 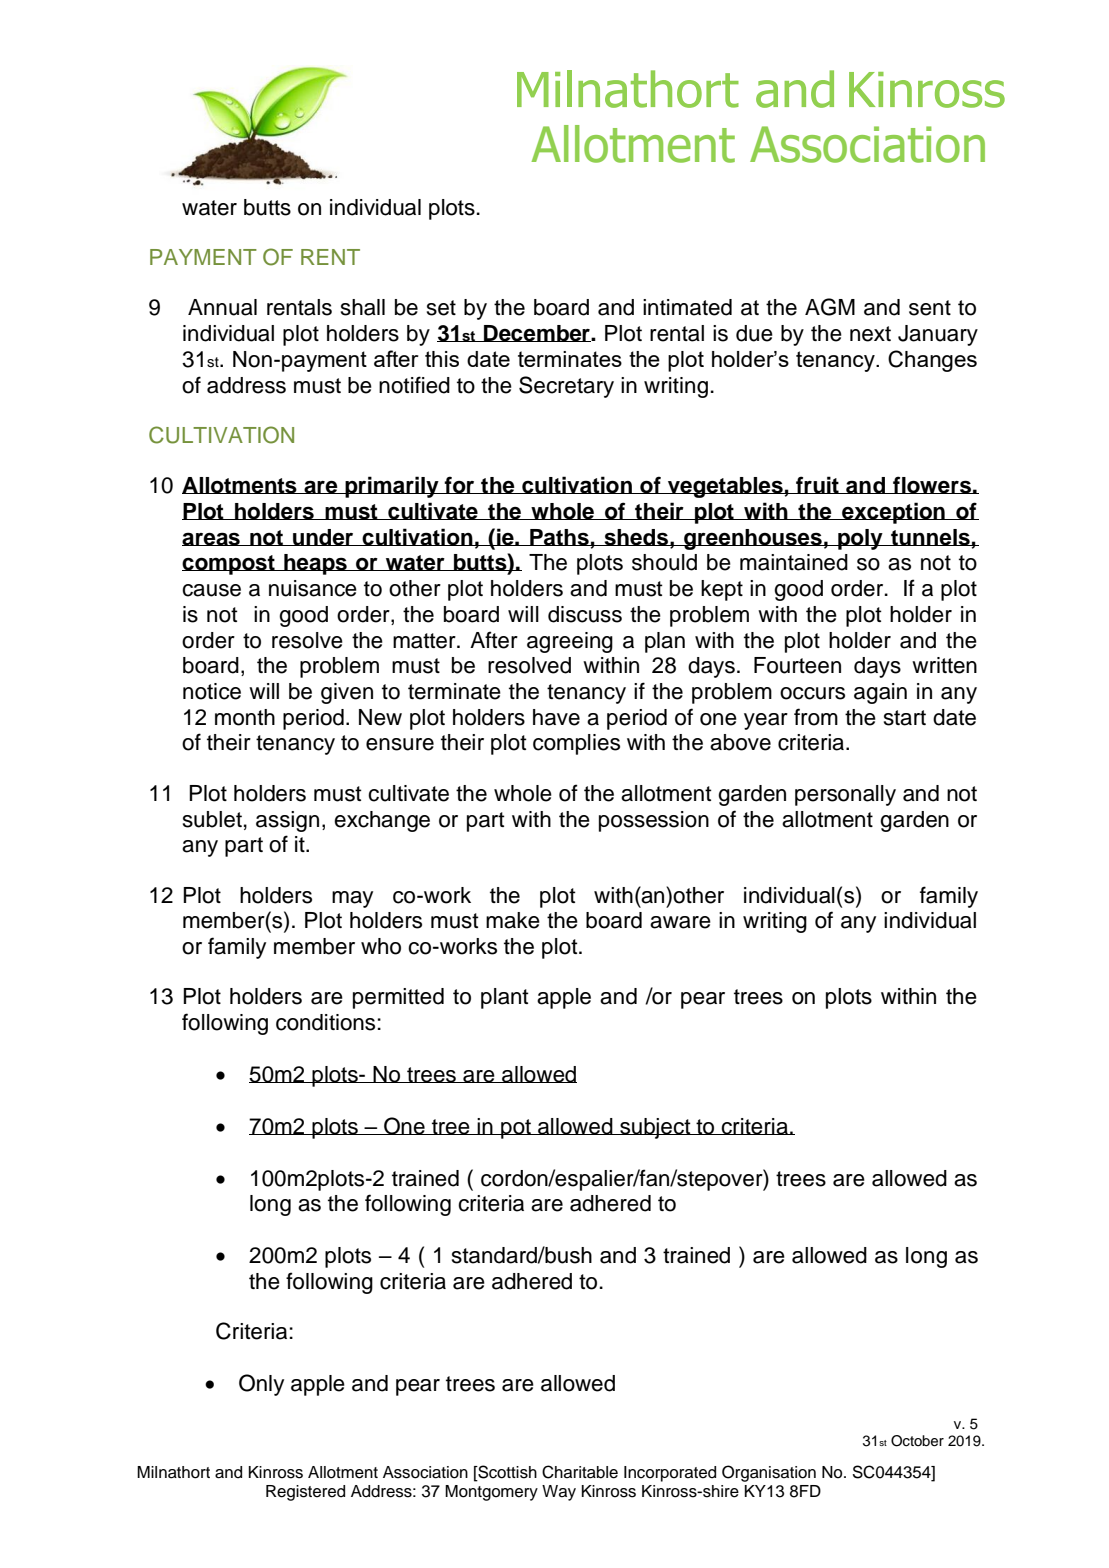 What do you see at coordinates (305, 1493) in the screenshot?
I see `Registered` at bounding box center [305, 1493].
